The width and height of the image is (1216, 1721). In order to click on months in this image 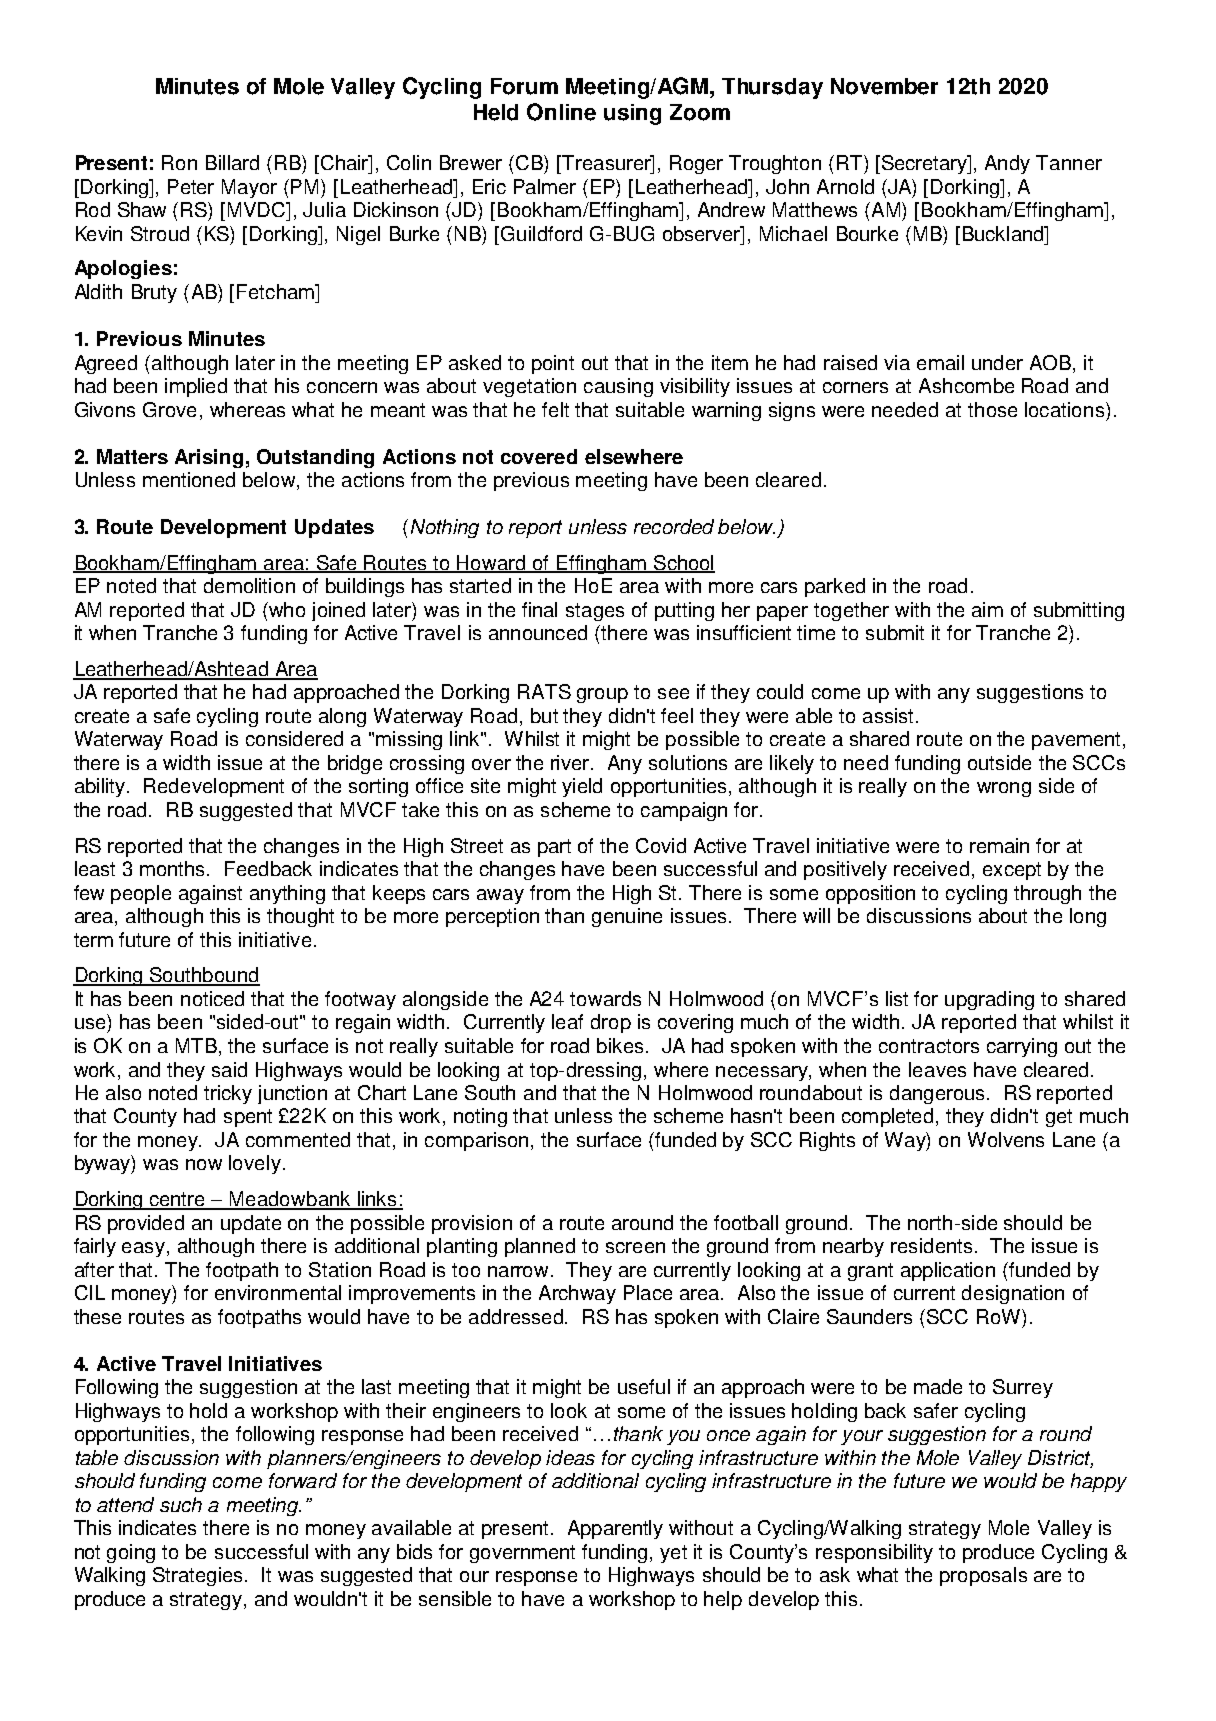, I will do `click(174, 868)`.
